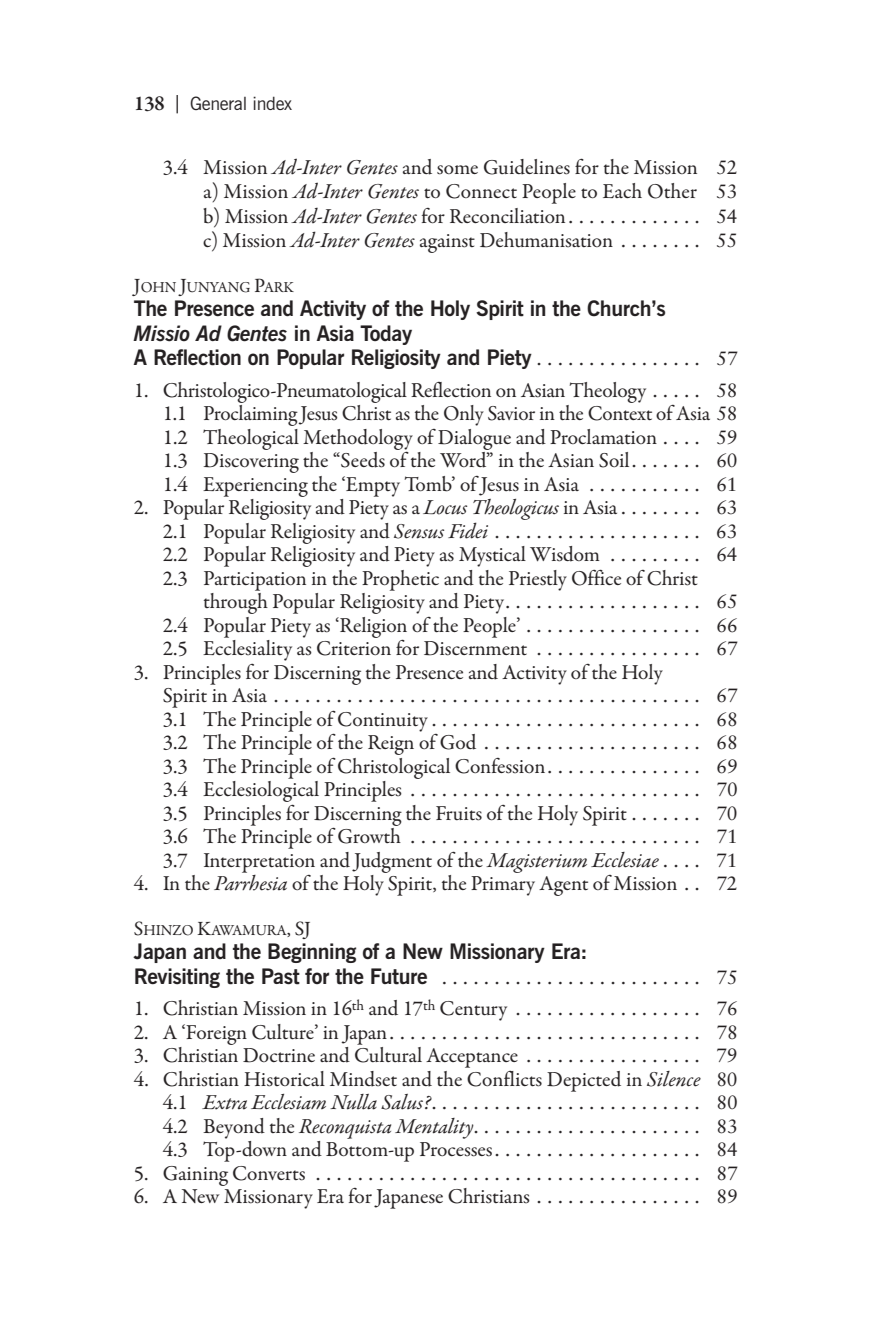 Image resolution: width=872 pixels, height=1323 pixels. Describe the element at coordinates (457, 170) in the screenshot. I see `some` at that location.
